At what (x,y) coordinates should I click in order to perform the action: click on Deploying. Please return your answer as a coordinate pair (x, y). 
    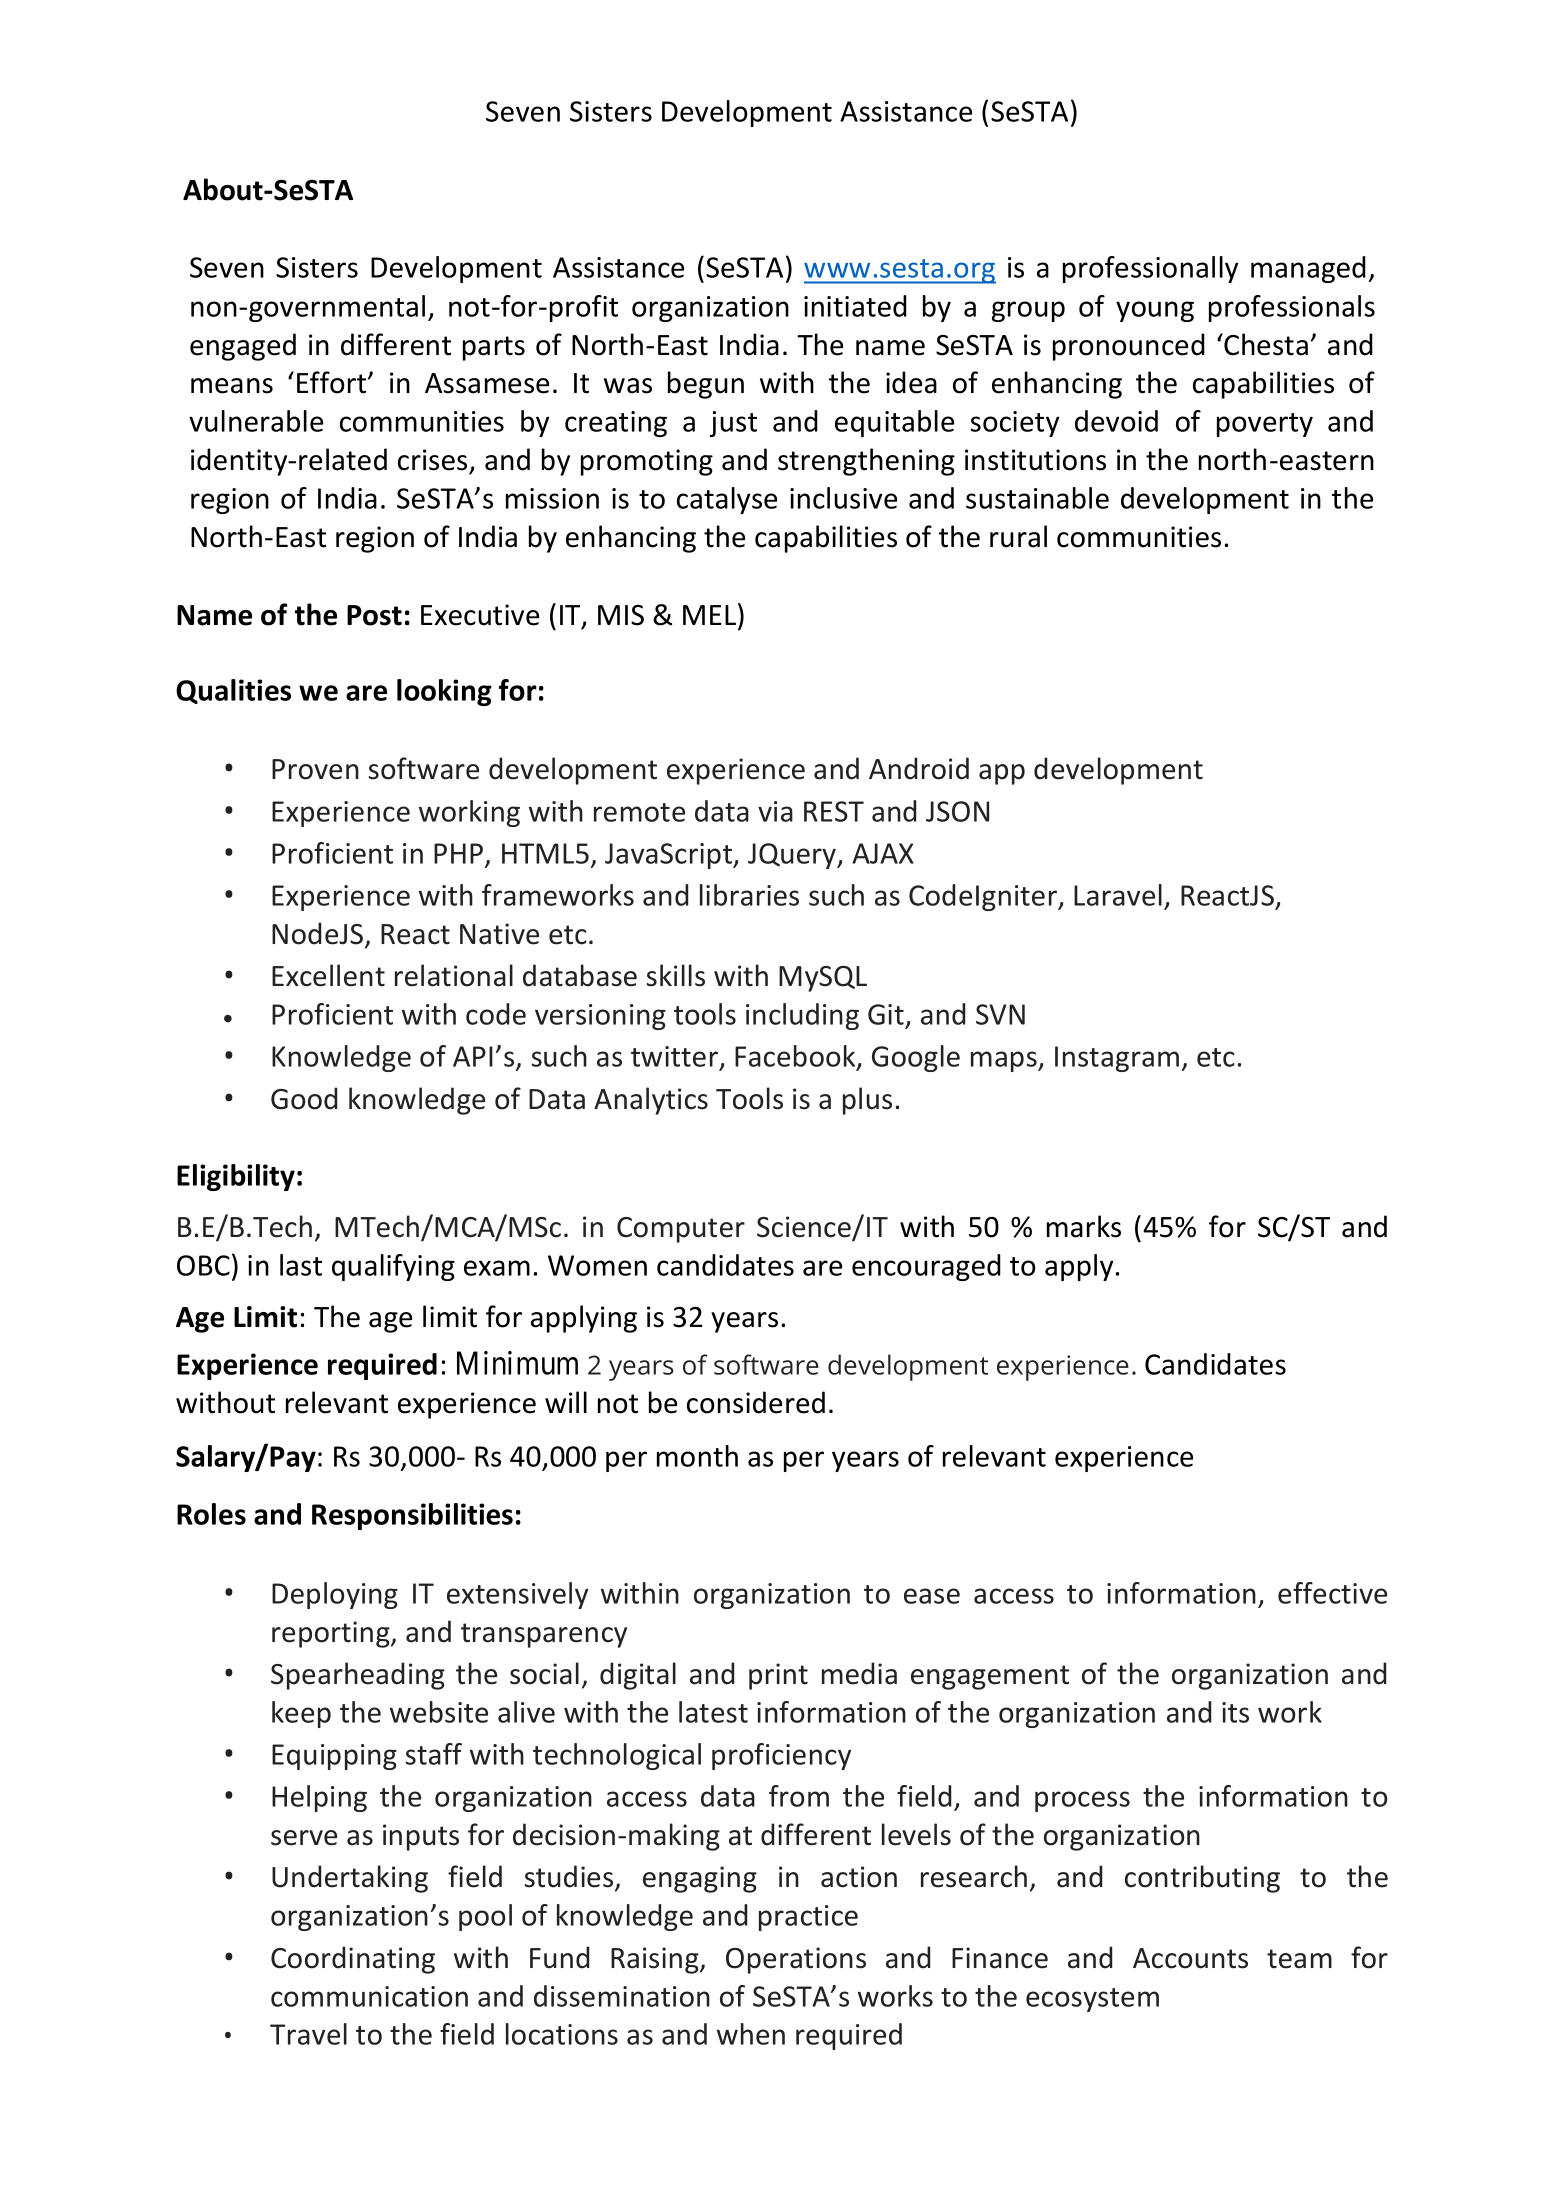
    Looking at the image, I should click on (335, 1595).
